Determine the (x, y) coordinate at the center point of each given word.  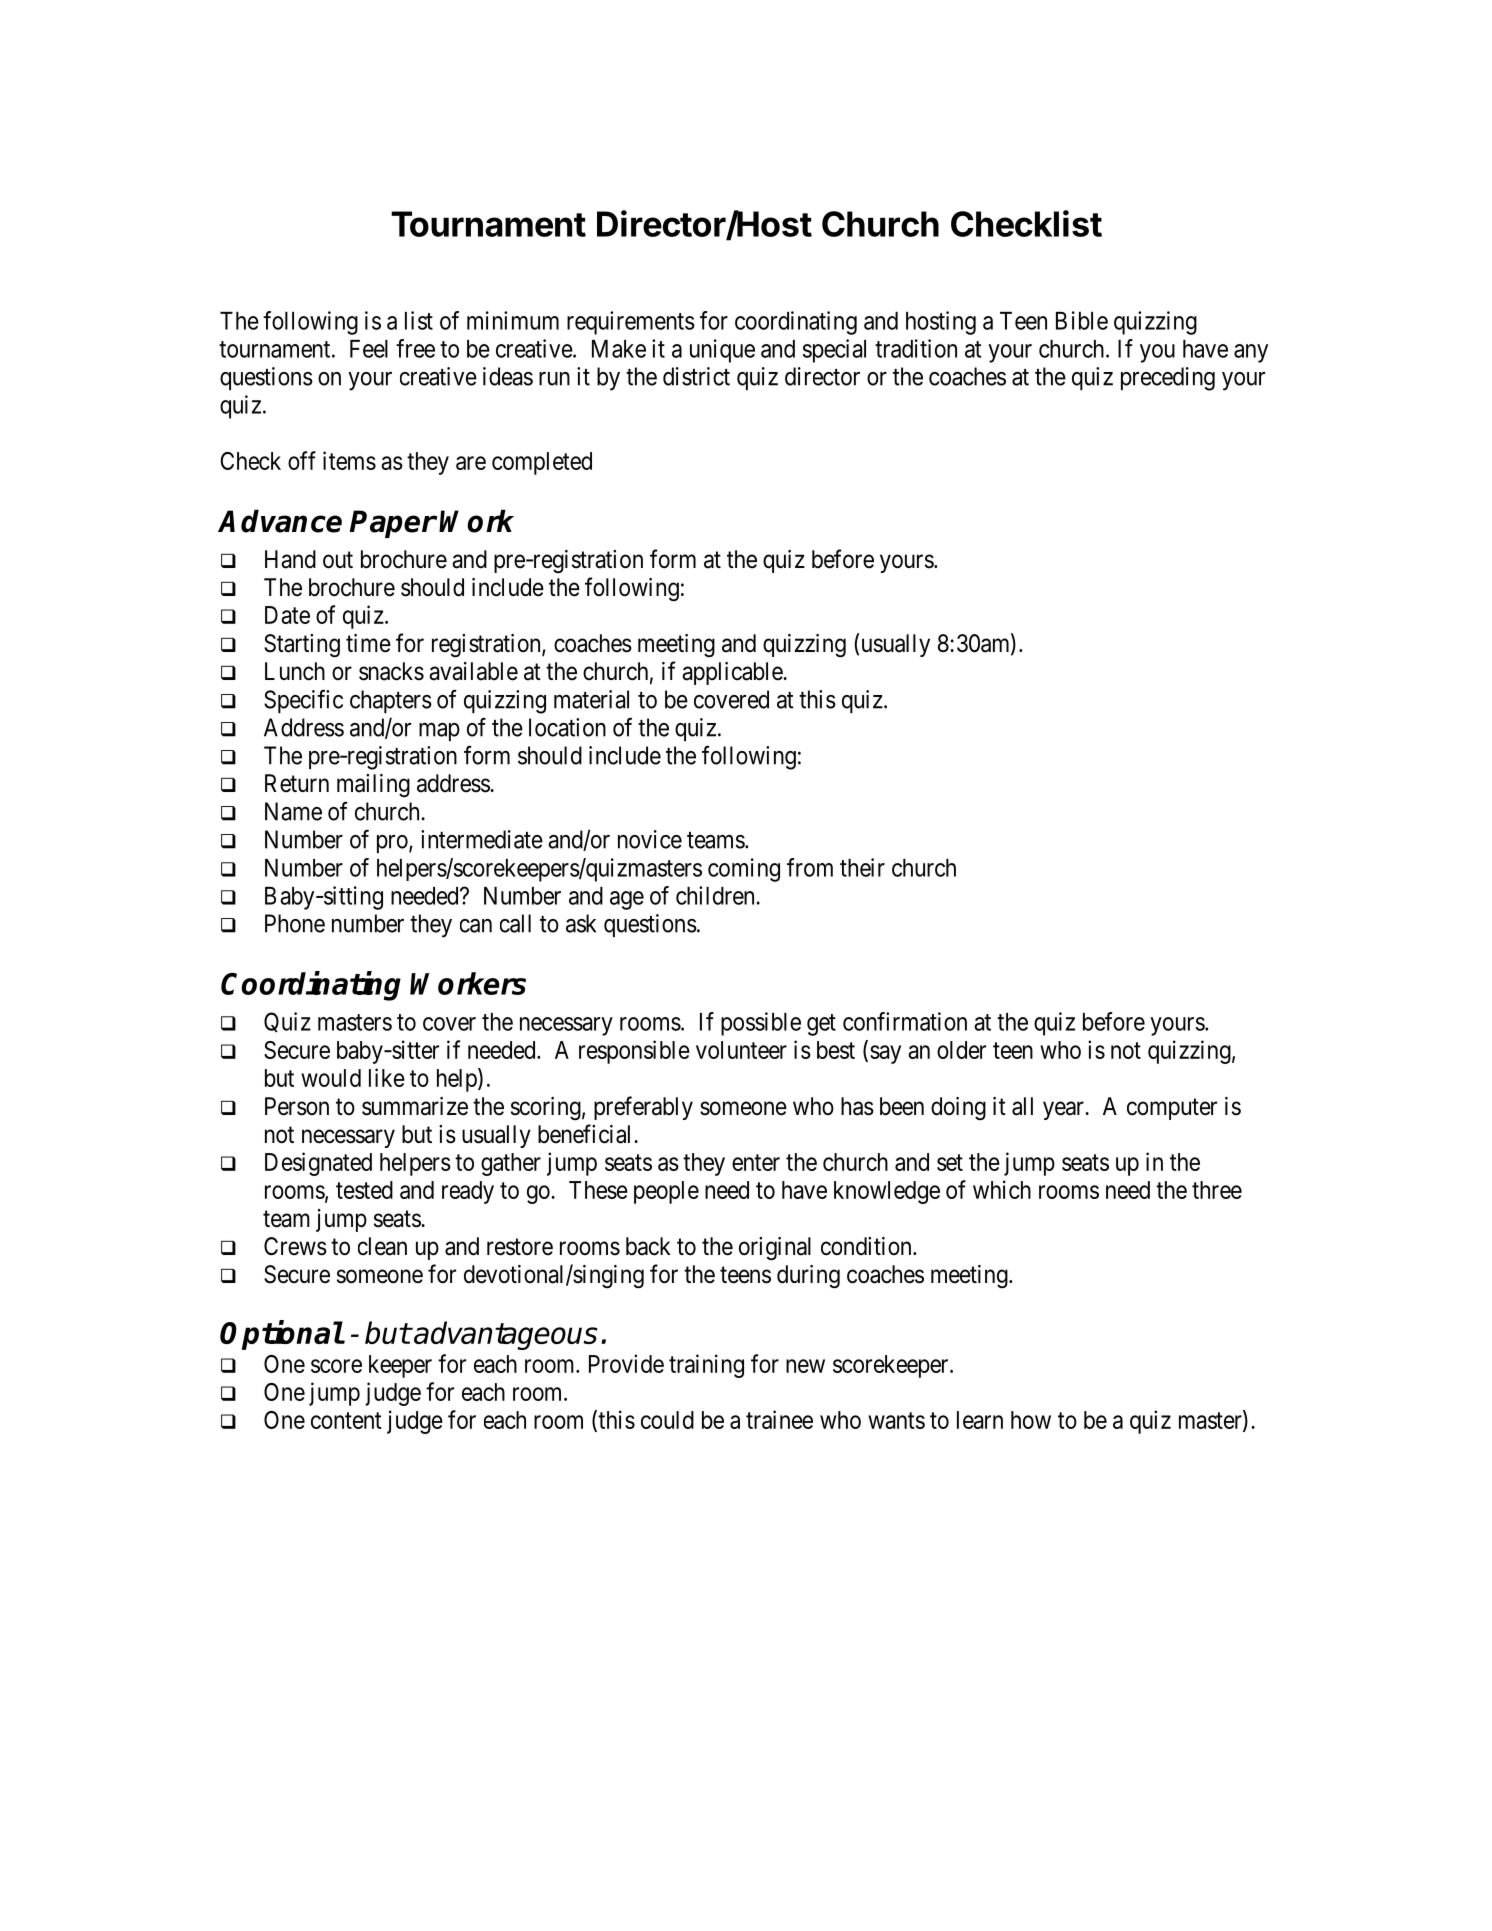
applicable (733, 673)
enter (756, 1162)
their (862, 867)
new (805, 1366)
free (415, 348)
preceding (1168, 379)
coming (744, 870)
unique (722, 351)
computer (1172, 1109)
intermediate (482, 839)
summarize (415, 1106)
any (1251, 353)
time (368, 643)
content (346, 1420)
